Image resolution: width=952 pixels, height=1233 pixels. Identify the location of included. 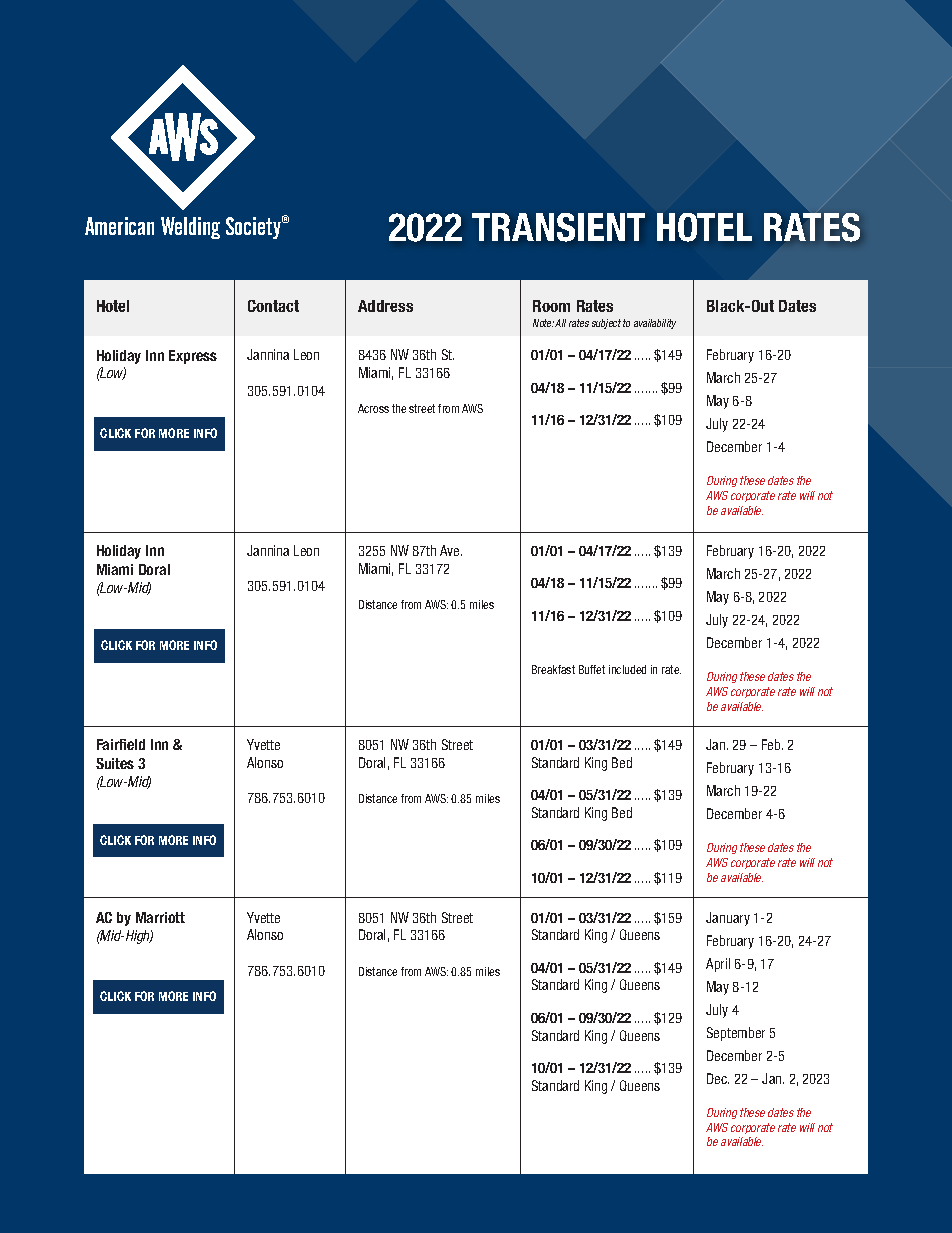
(627, 669).
